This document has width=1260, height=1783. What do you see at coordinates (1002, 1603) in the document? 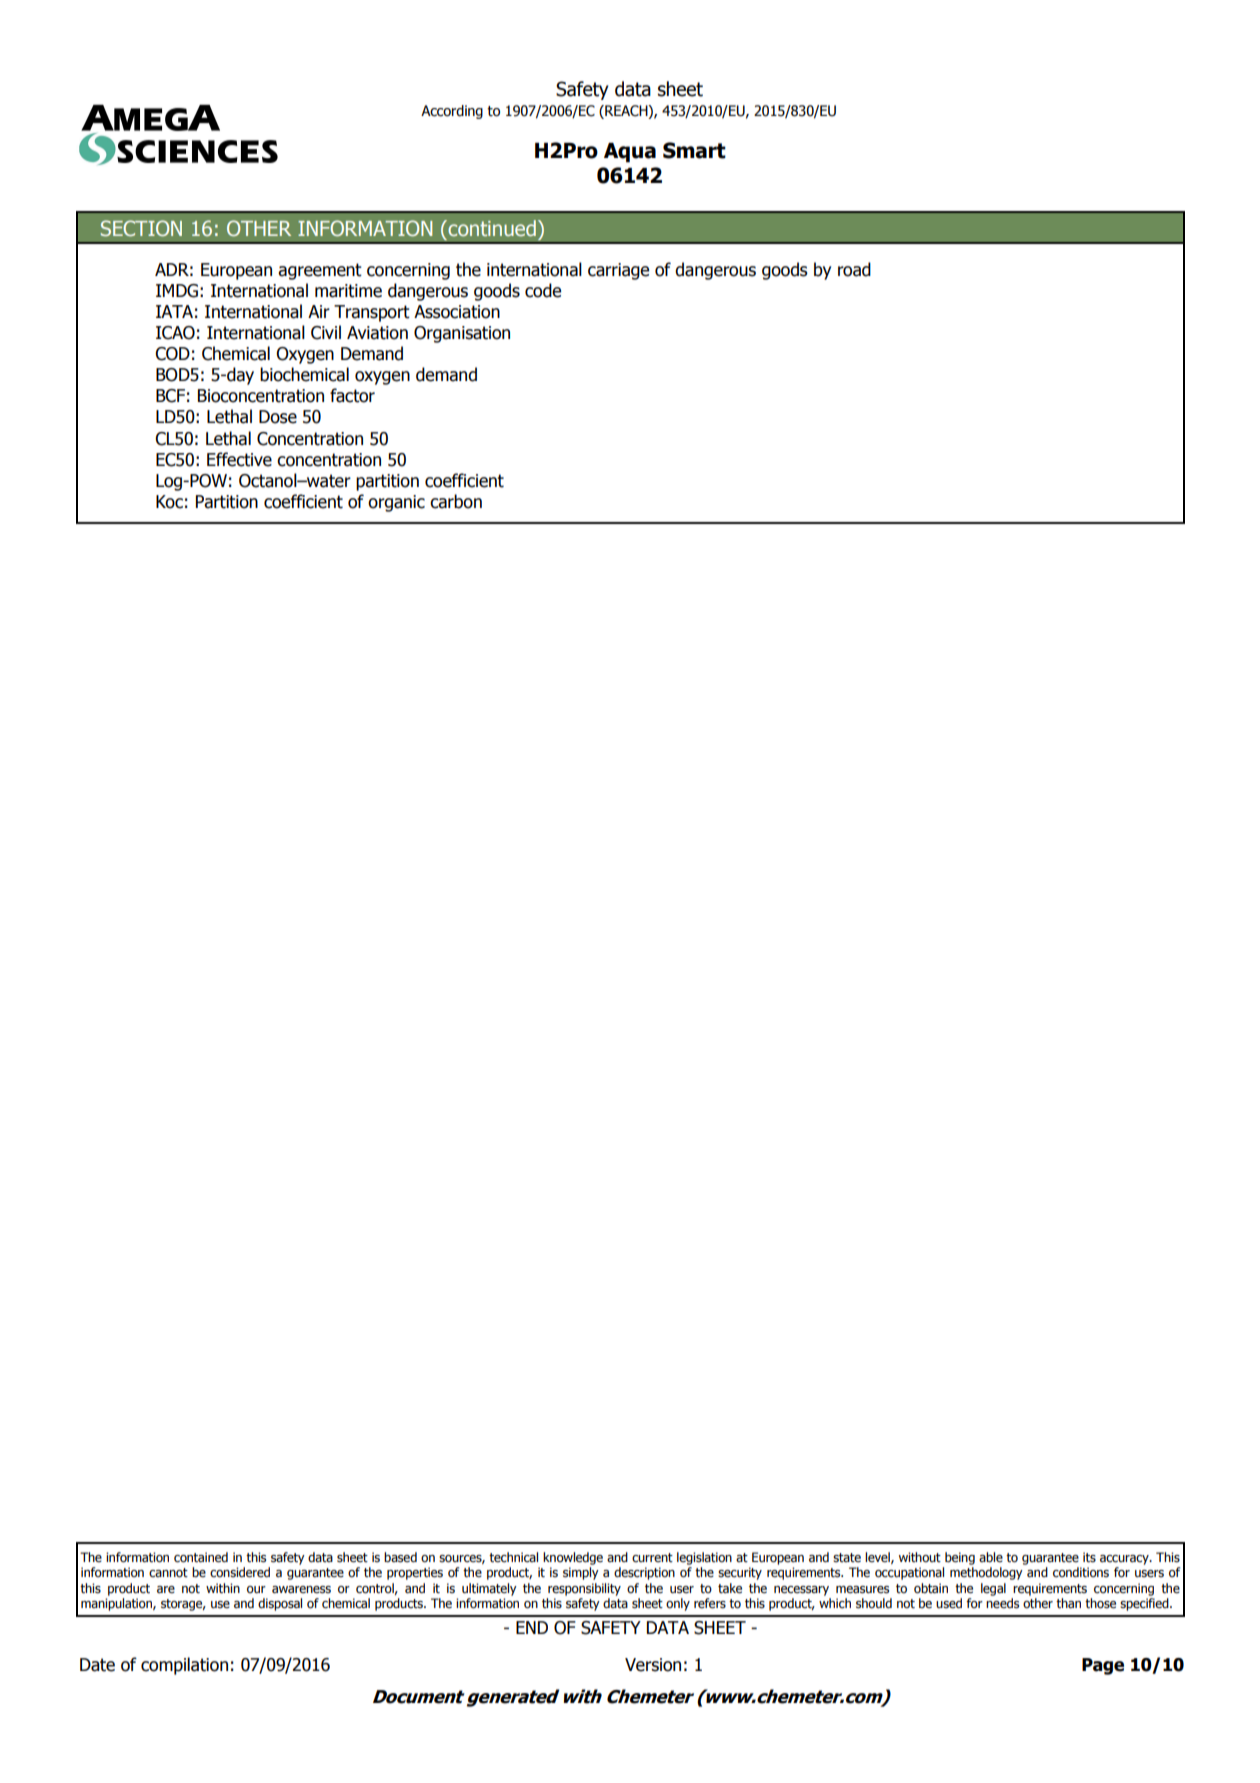
I see `needs` at bounding box center [1002, 1603].
